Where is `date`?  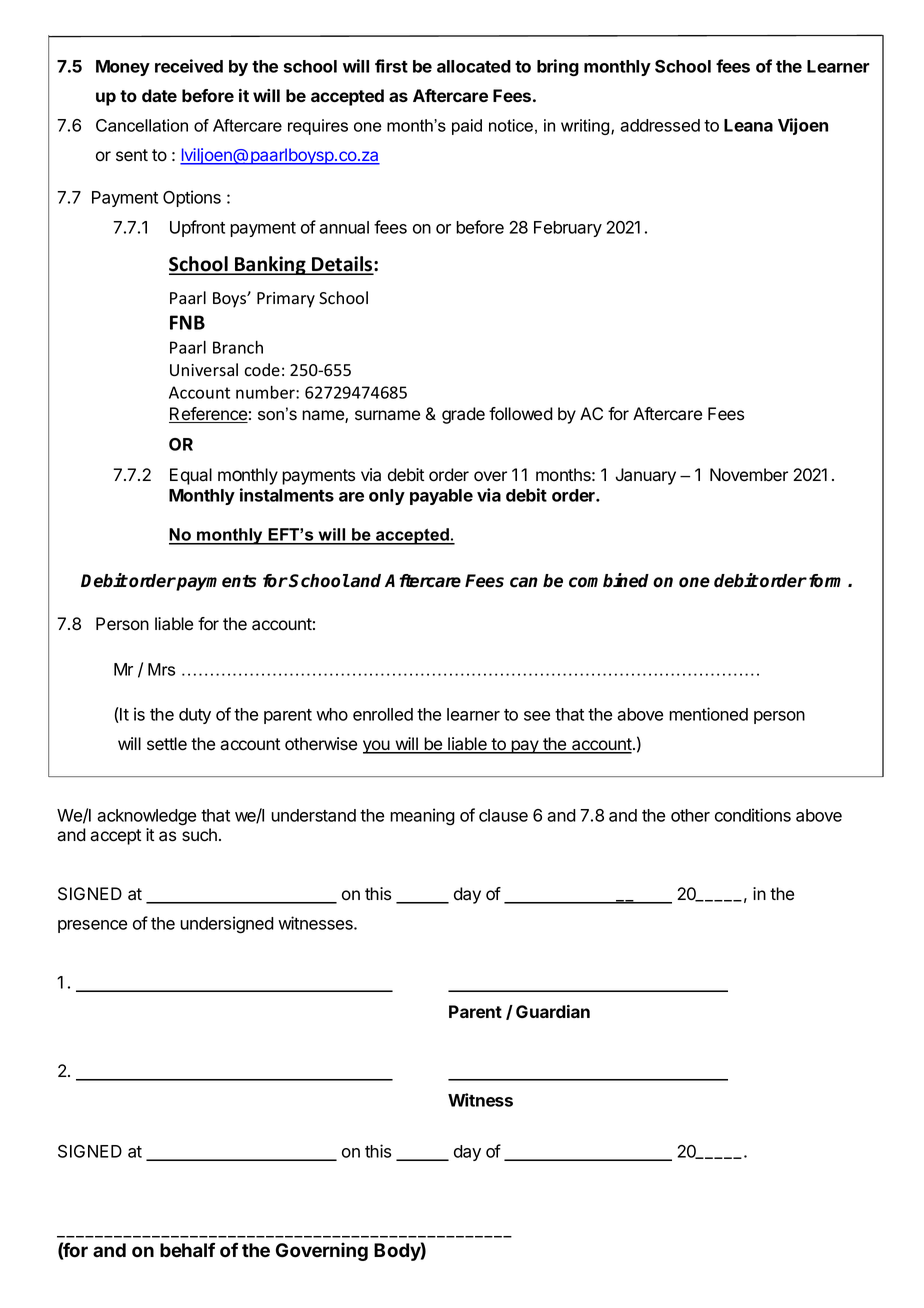 date is located at coordinates (159, 95).
